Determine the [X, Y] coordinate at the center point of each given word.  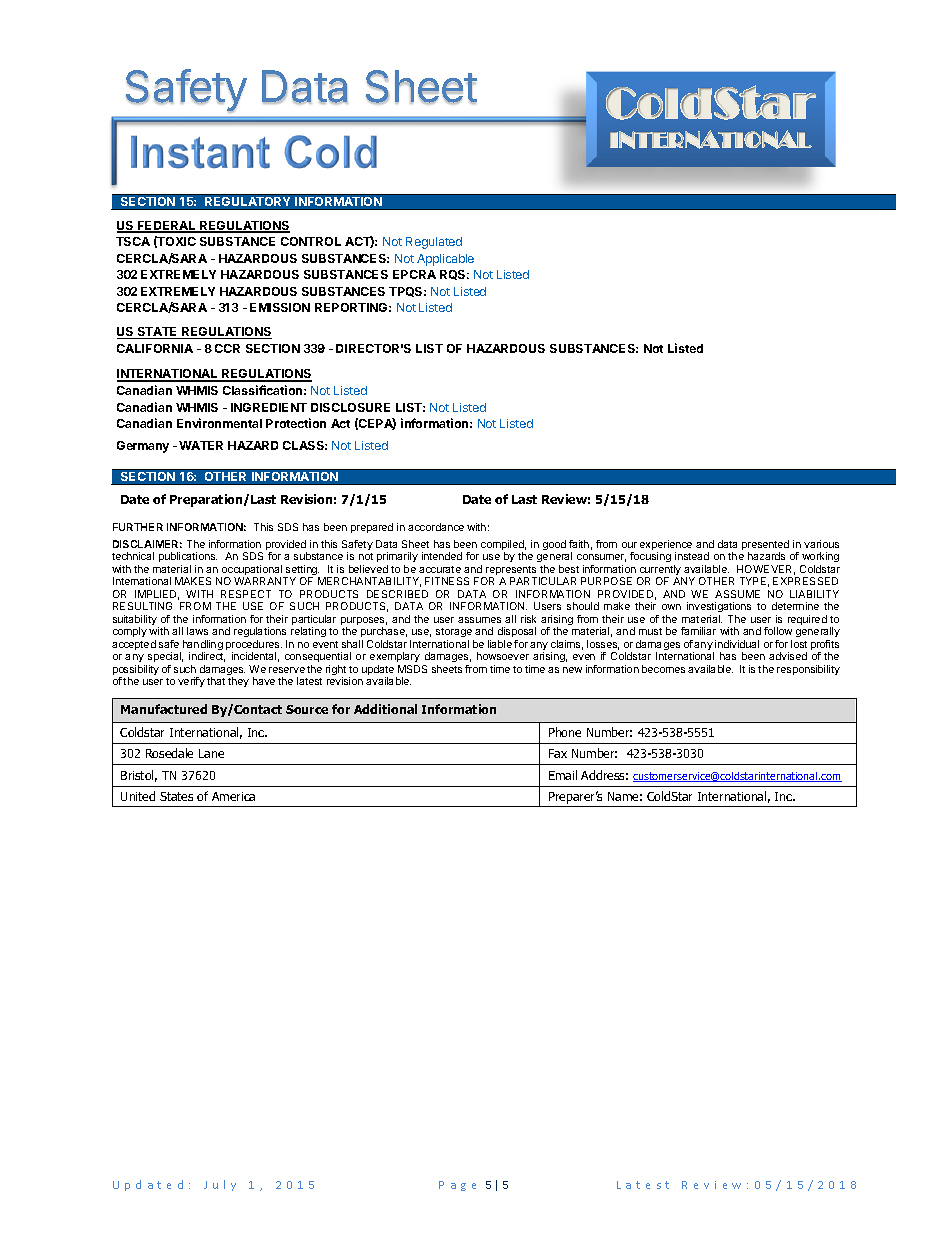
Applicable [445, 260]
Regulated [434, 243]
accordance [436, 527]
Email [563, 775]
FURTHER [138, 527]
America [233, 796]
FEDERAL [167, 226]
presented [765, 546]
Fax [558, 753]
